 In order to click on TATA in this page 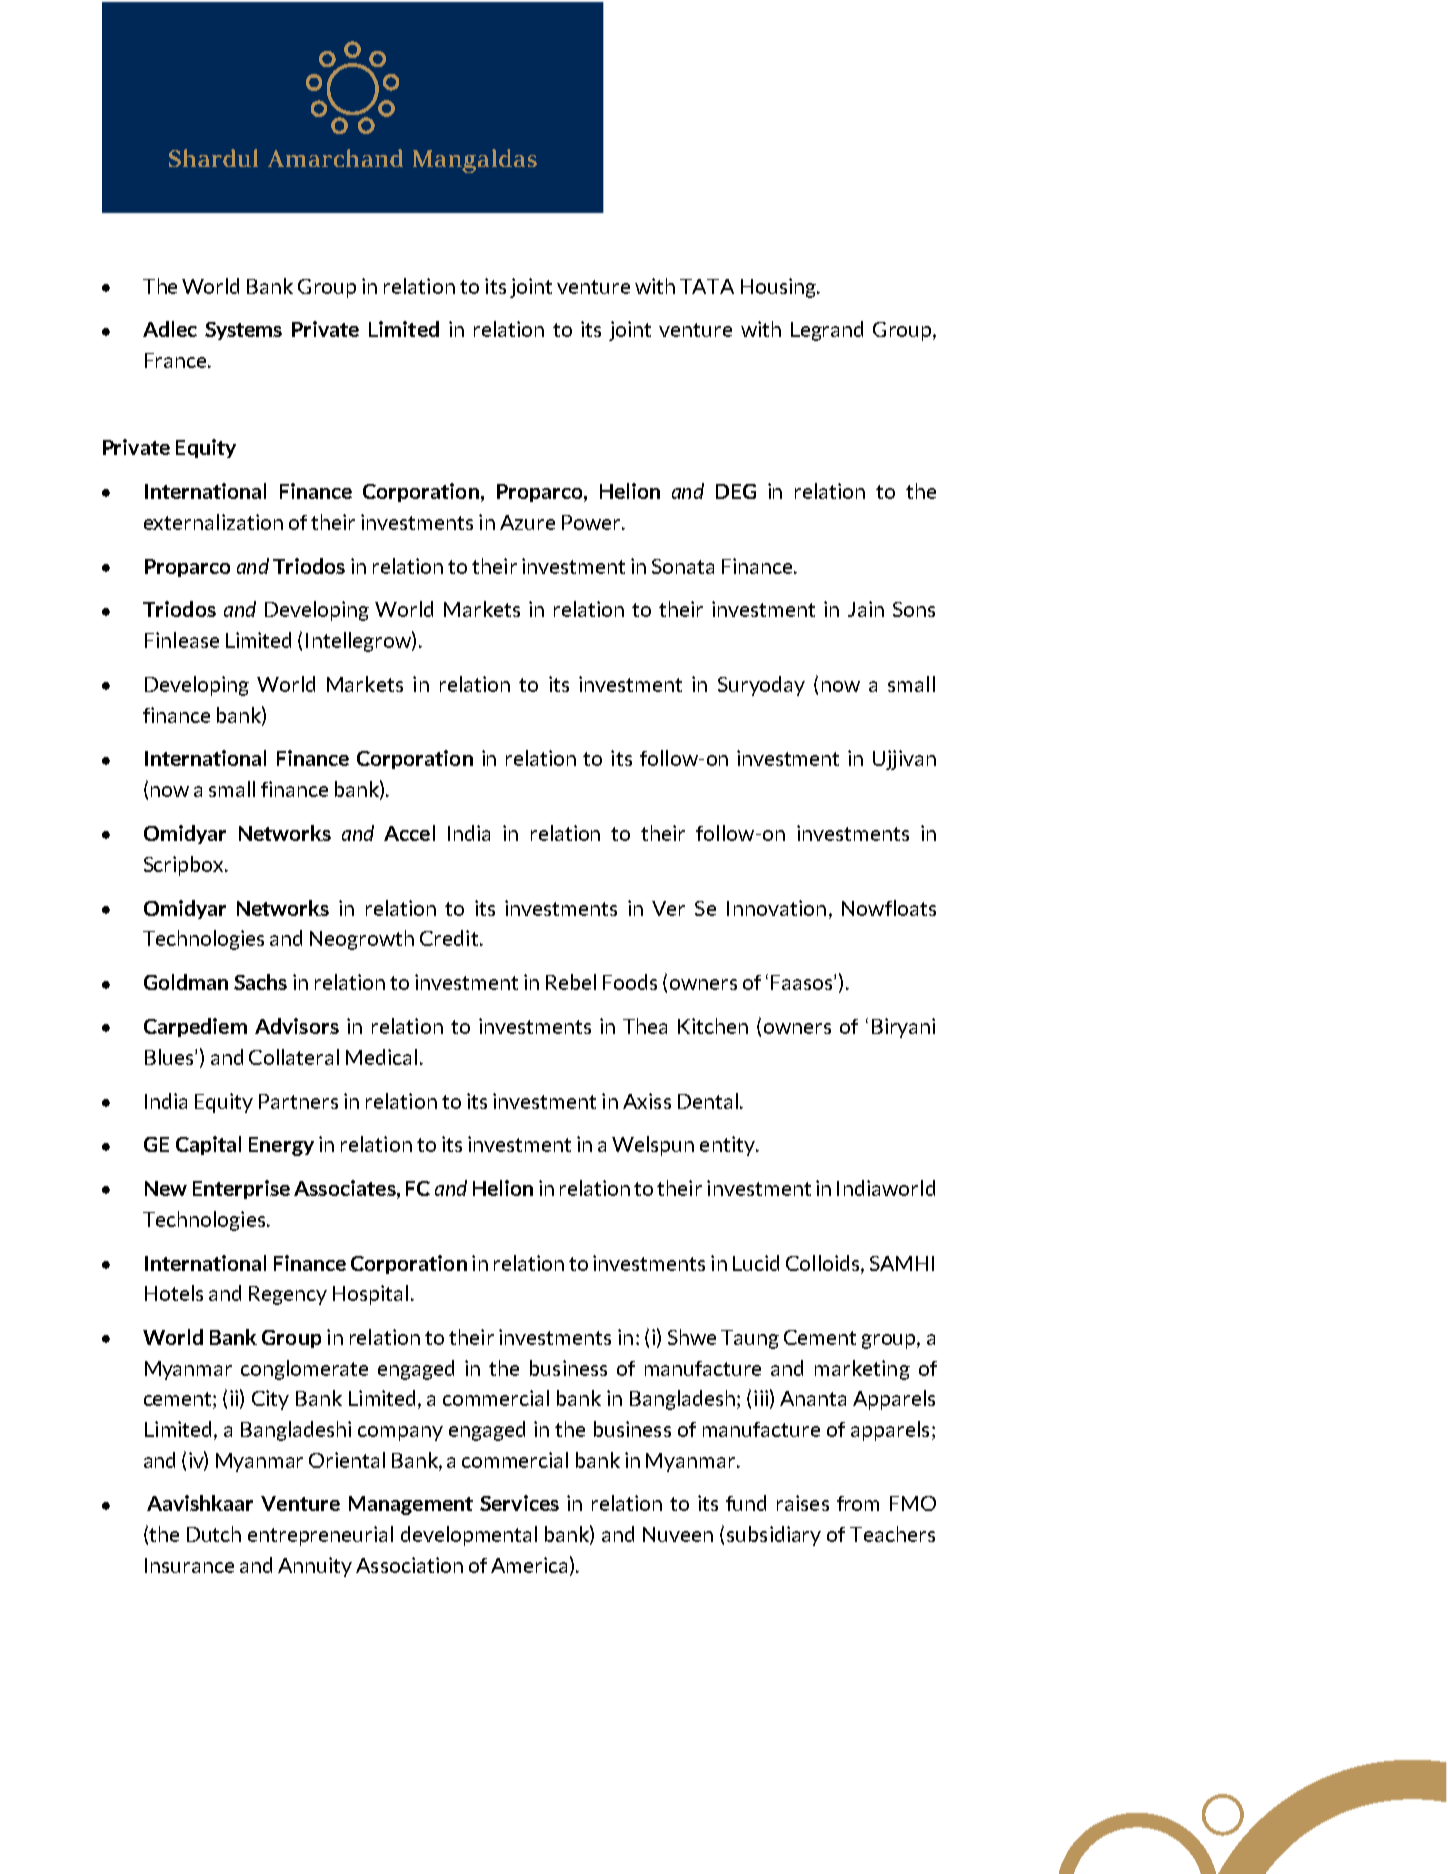, I will do `click(707, 286)`.
